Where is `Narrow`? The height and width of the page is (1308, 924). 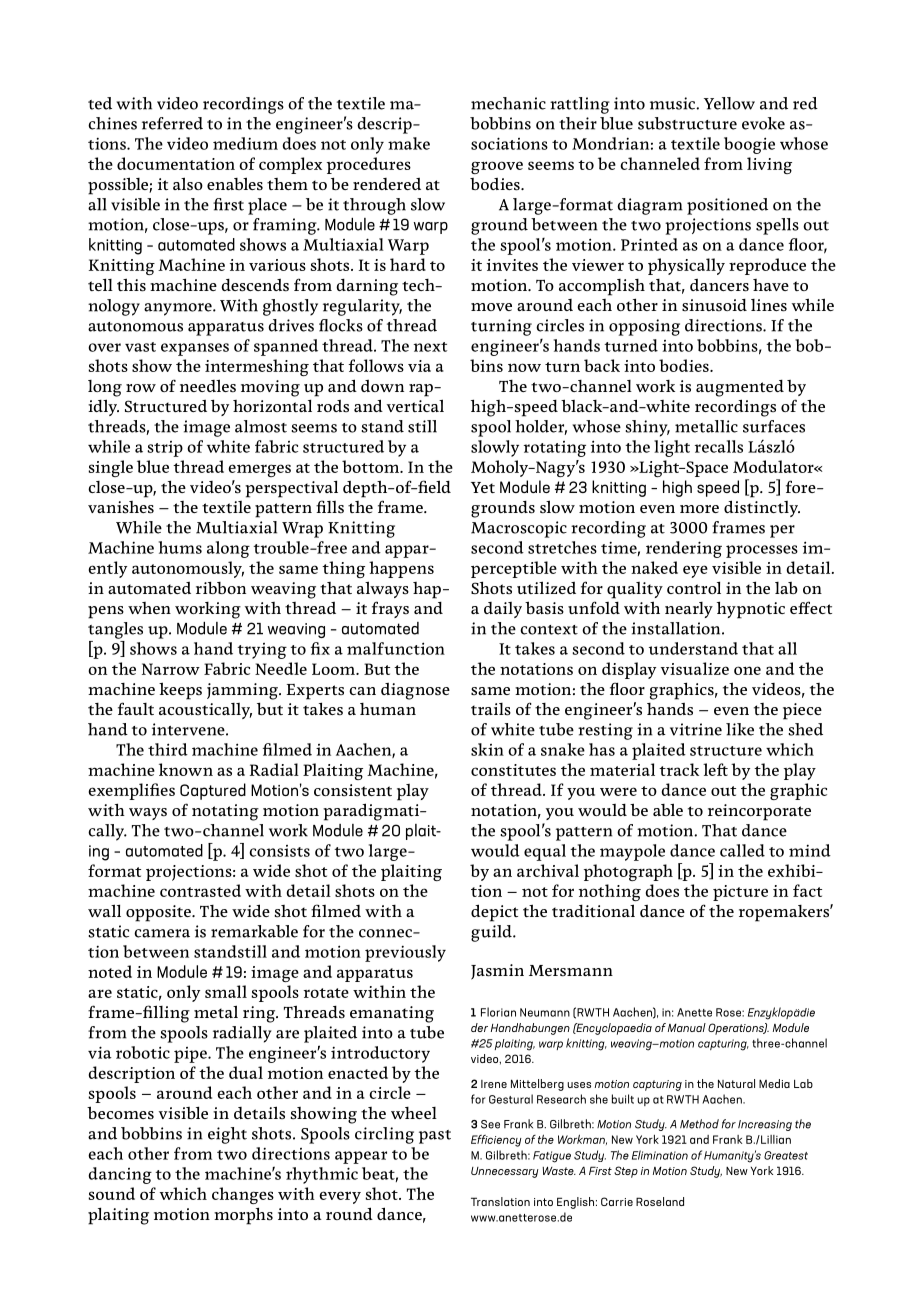
Narrow is located at coordinates (171, 669).
